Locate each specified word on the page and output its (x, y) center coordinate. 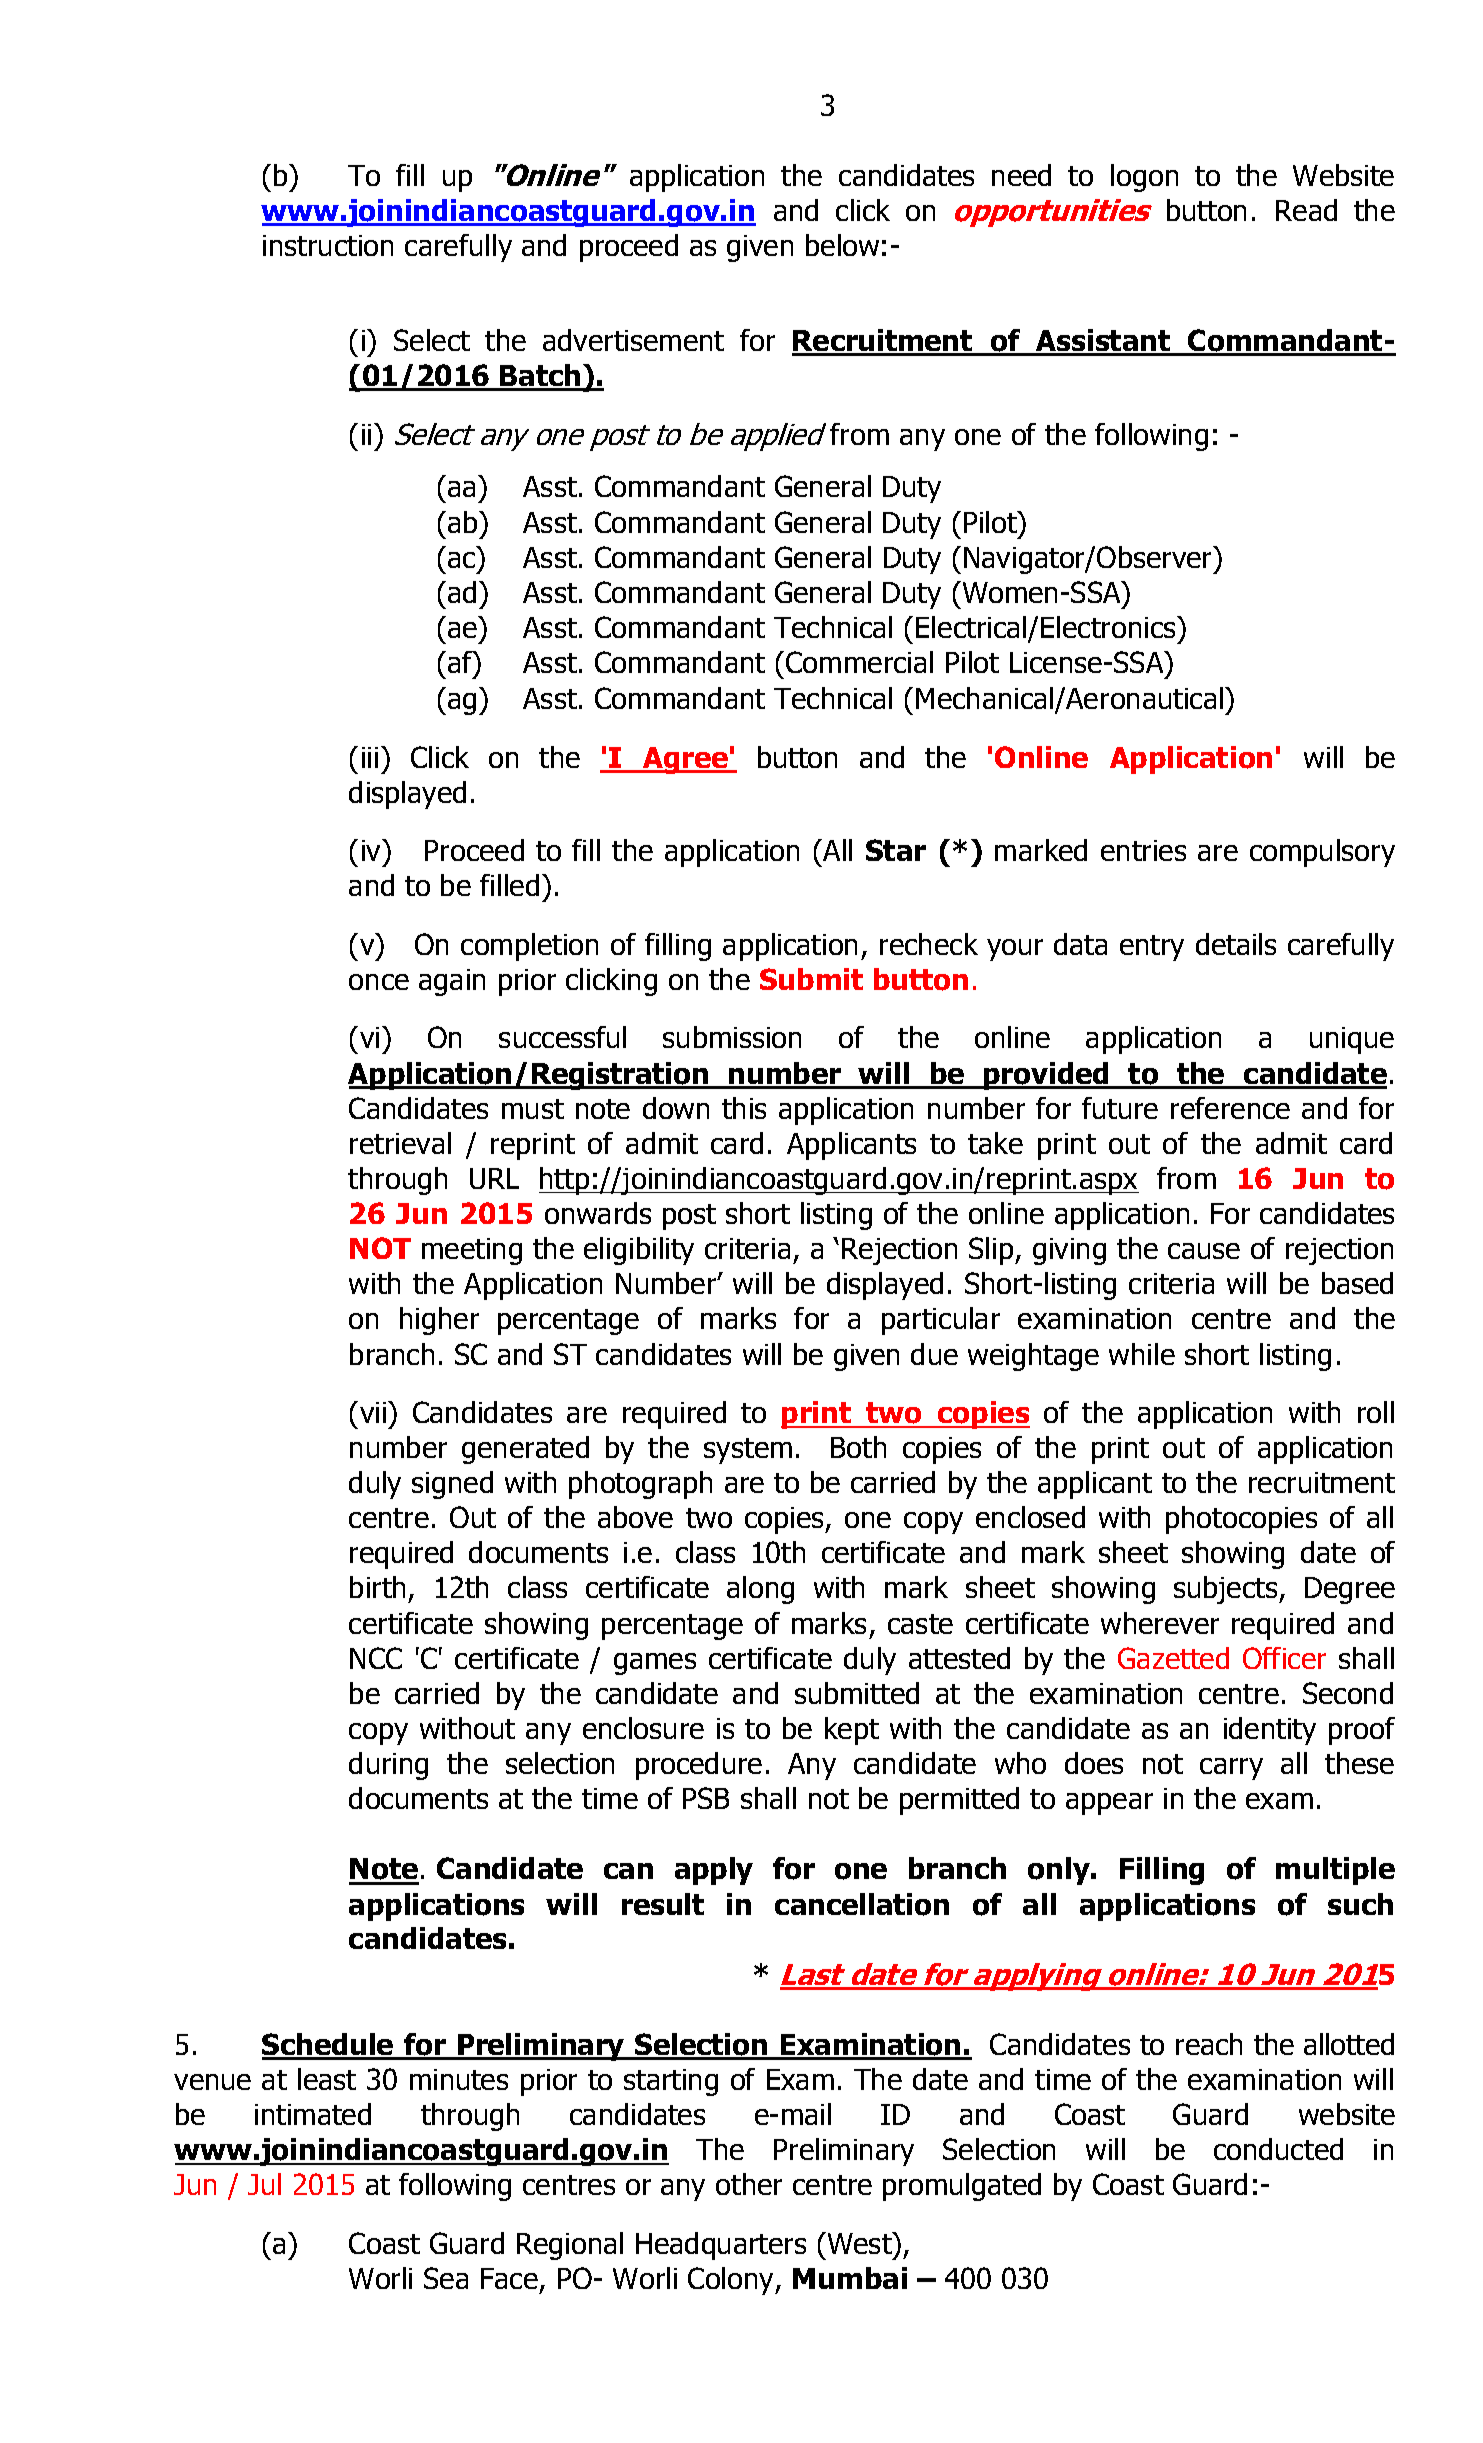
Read (1306, 210)
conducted (1278, 2149)
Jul (264, 2184)
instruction (328, 245)
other (749, 2184)
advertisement (633, 340)
